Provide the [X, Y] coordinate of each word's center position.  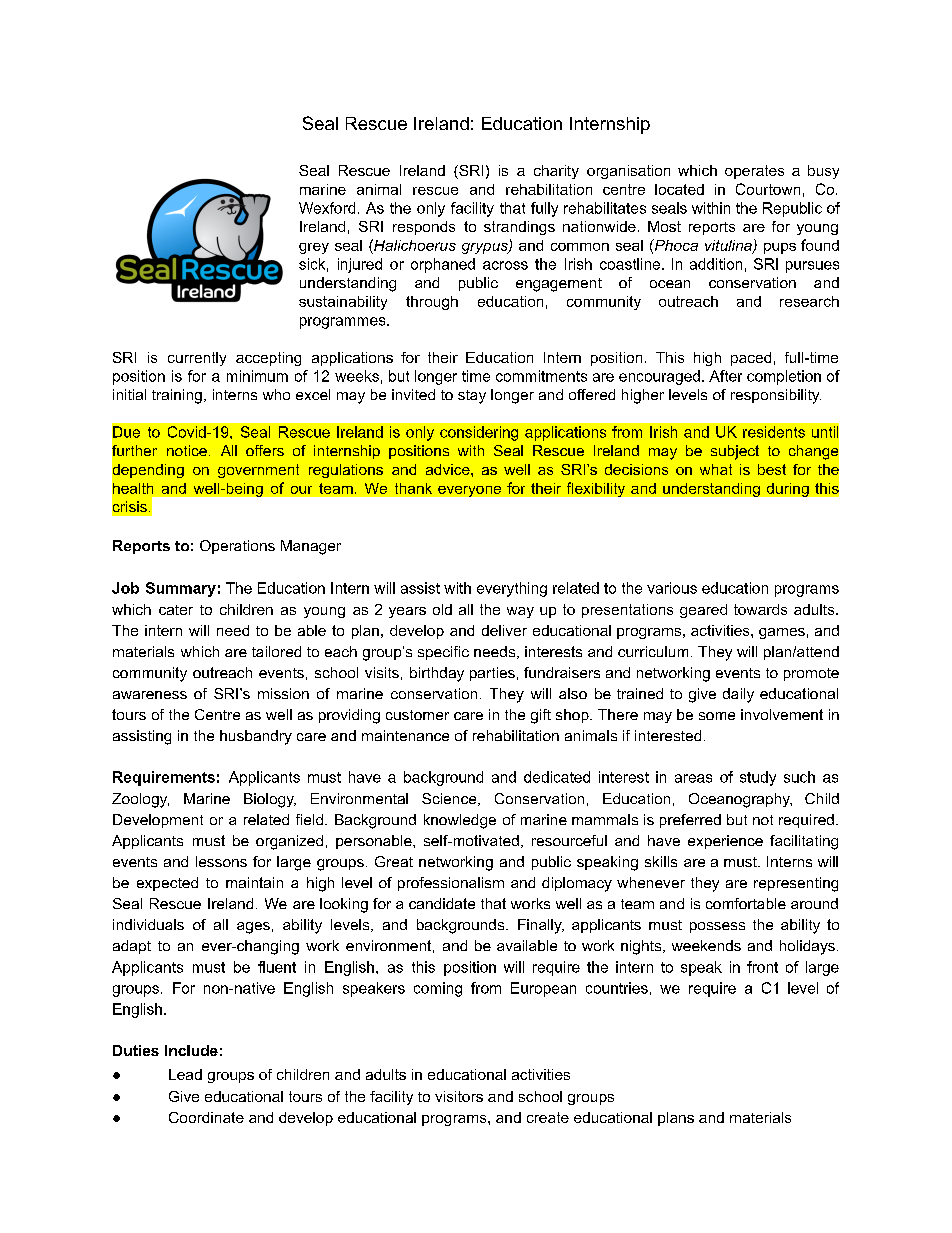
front [762, 967]
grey [314, 248]
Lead [185, 1074]
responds [424, 228]
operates [754, 172]
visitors [459, 1096]
